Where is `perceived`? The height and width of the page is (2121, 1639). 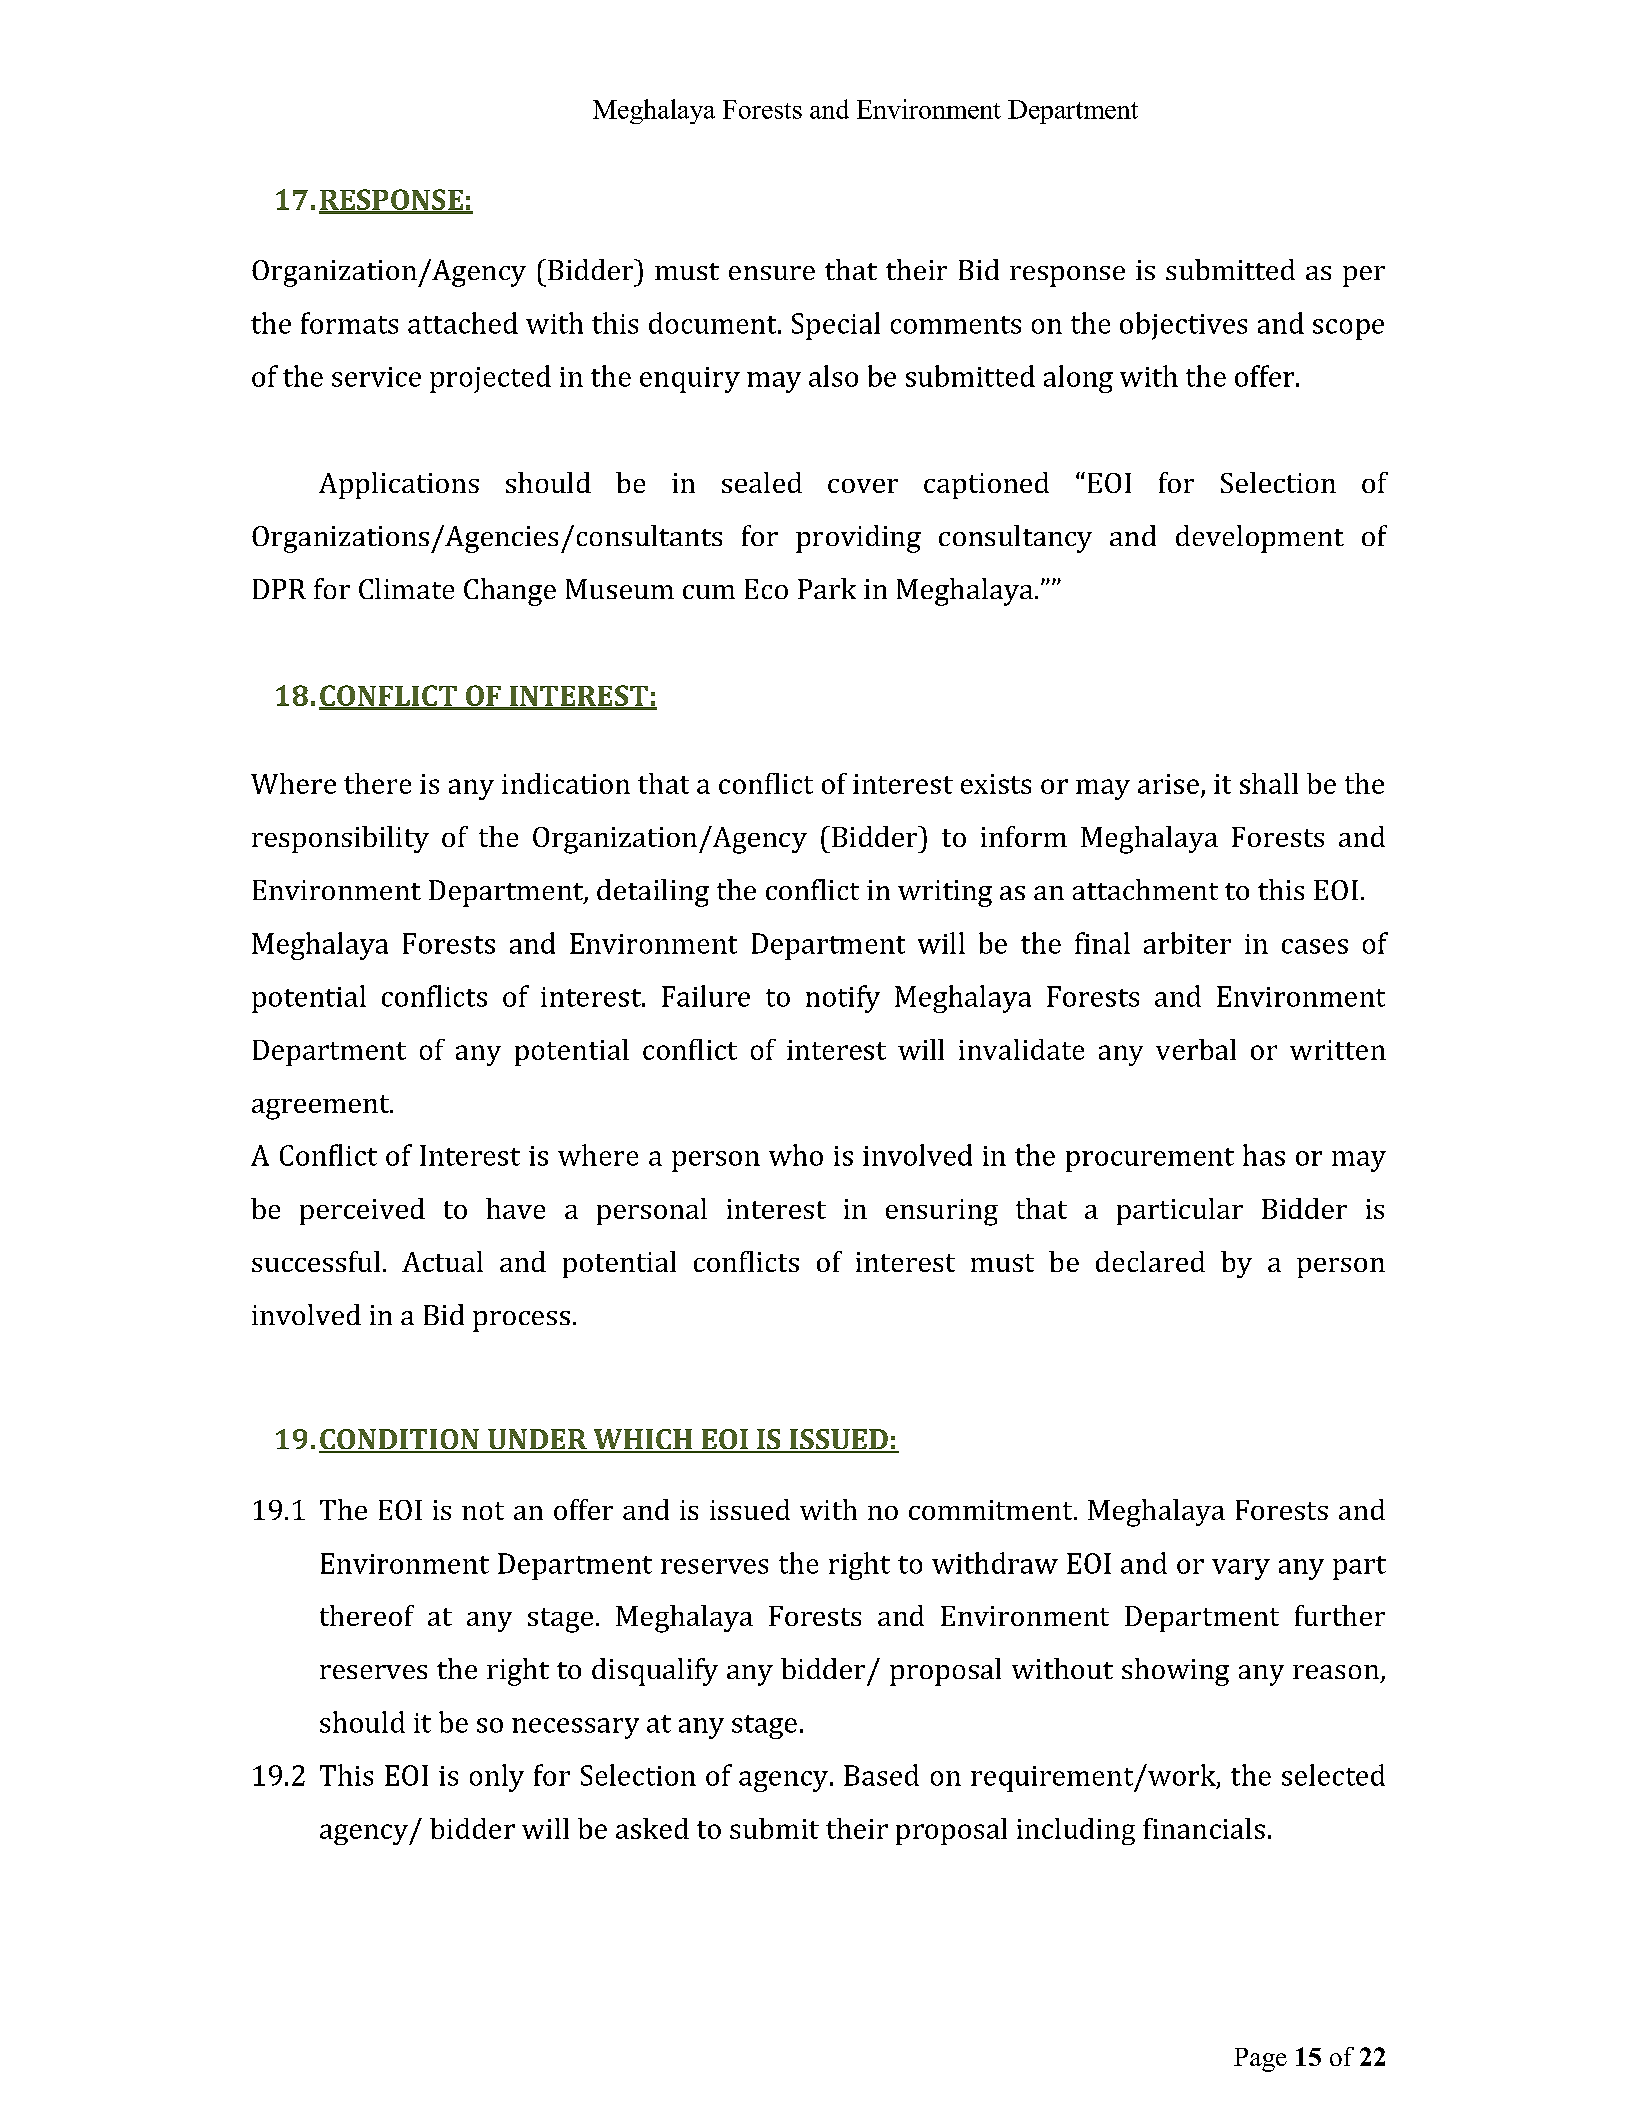 perceived is located at coordinates (362, 1211).
